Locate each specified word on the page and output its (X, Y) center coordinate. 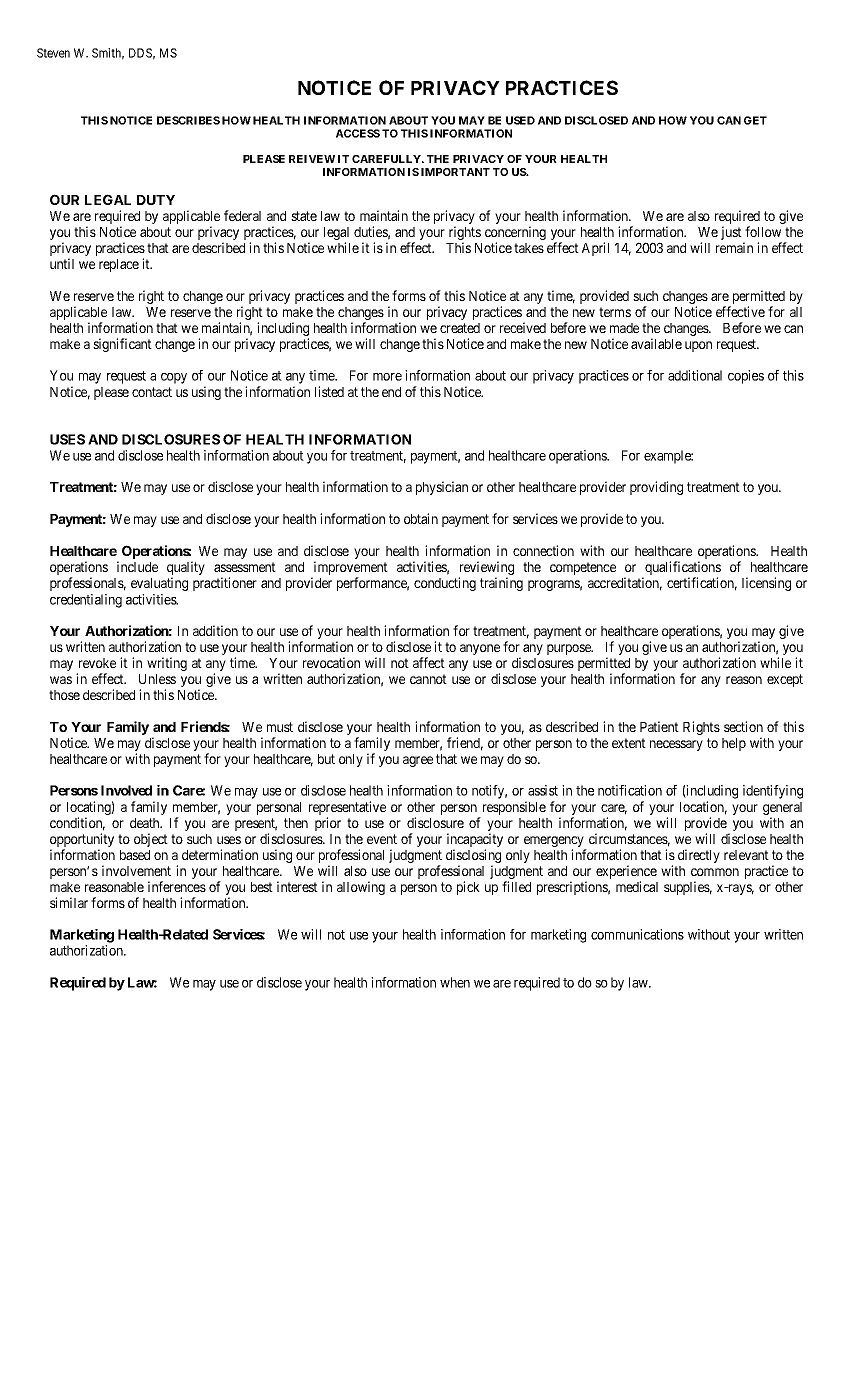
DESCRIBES (188, 120)
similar (69, 902)
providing (656, 488)
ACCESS (358, 133)
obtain (421, 518)
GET (755, 120)
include (137, 566)
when (455, 982)
